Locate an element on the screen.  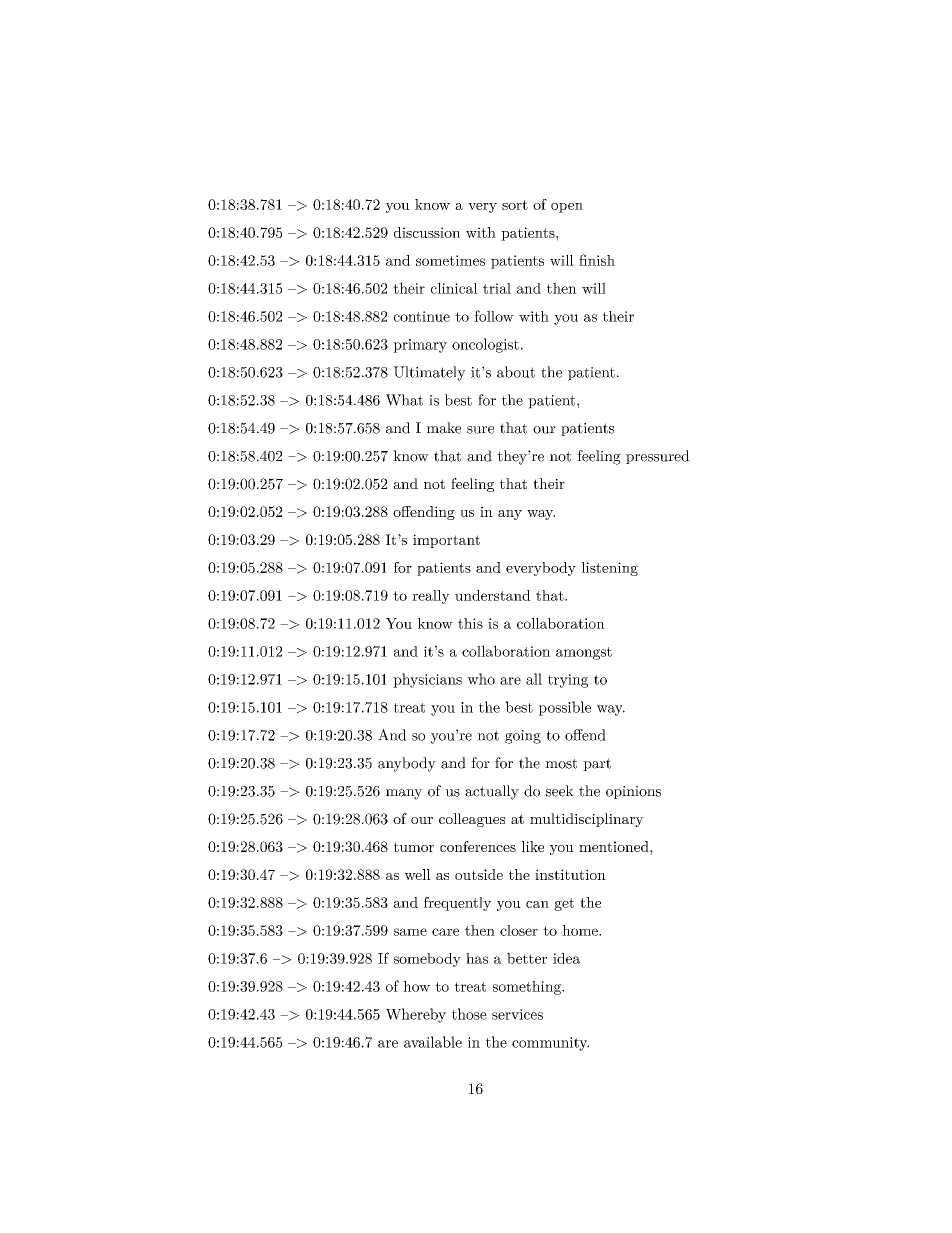
listening is located at coordinates (609, 569).
